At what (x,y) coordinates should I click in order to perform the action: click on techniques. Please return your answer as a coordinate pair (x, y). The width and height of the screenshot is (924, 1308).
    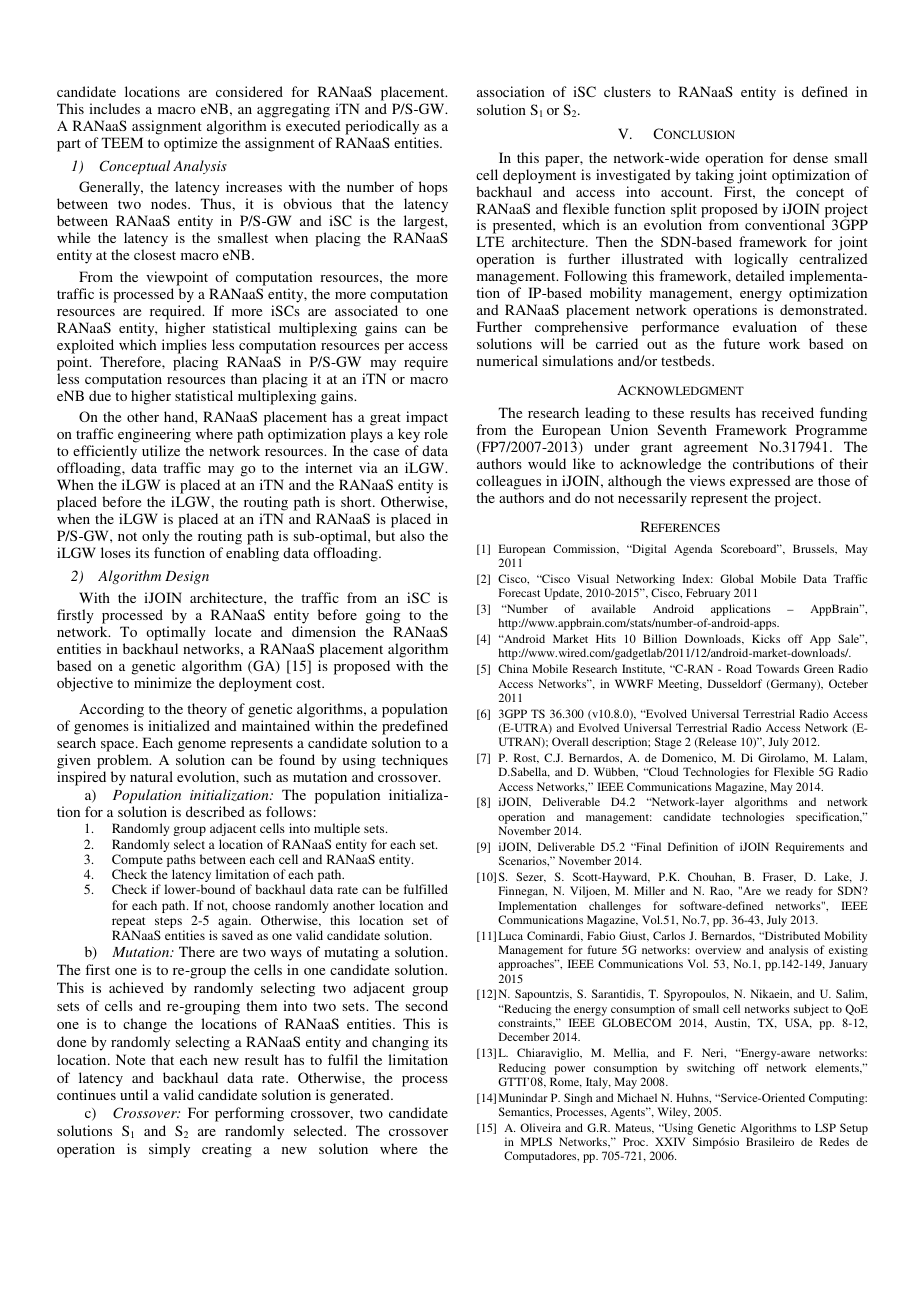
    Looking at the image, I should click on (415, 761).
